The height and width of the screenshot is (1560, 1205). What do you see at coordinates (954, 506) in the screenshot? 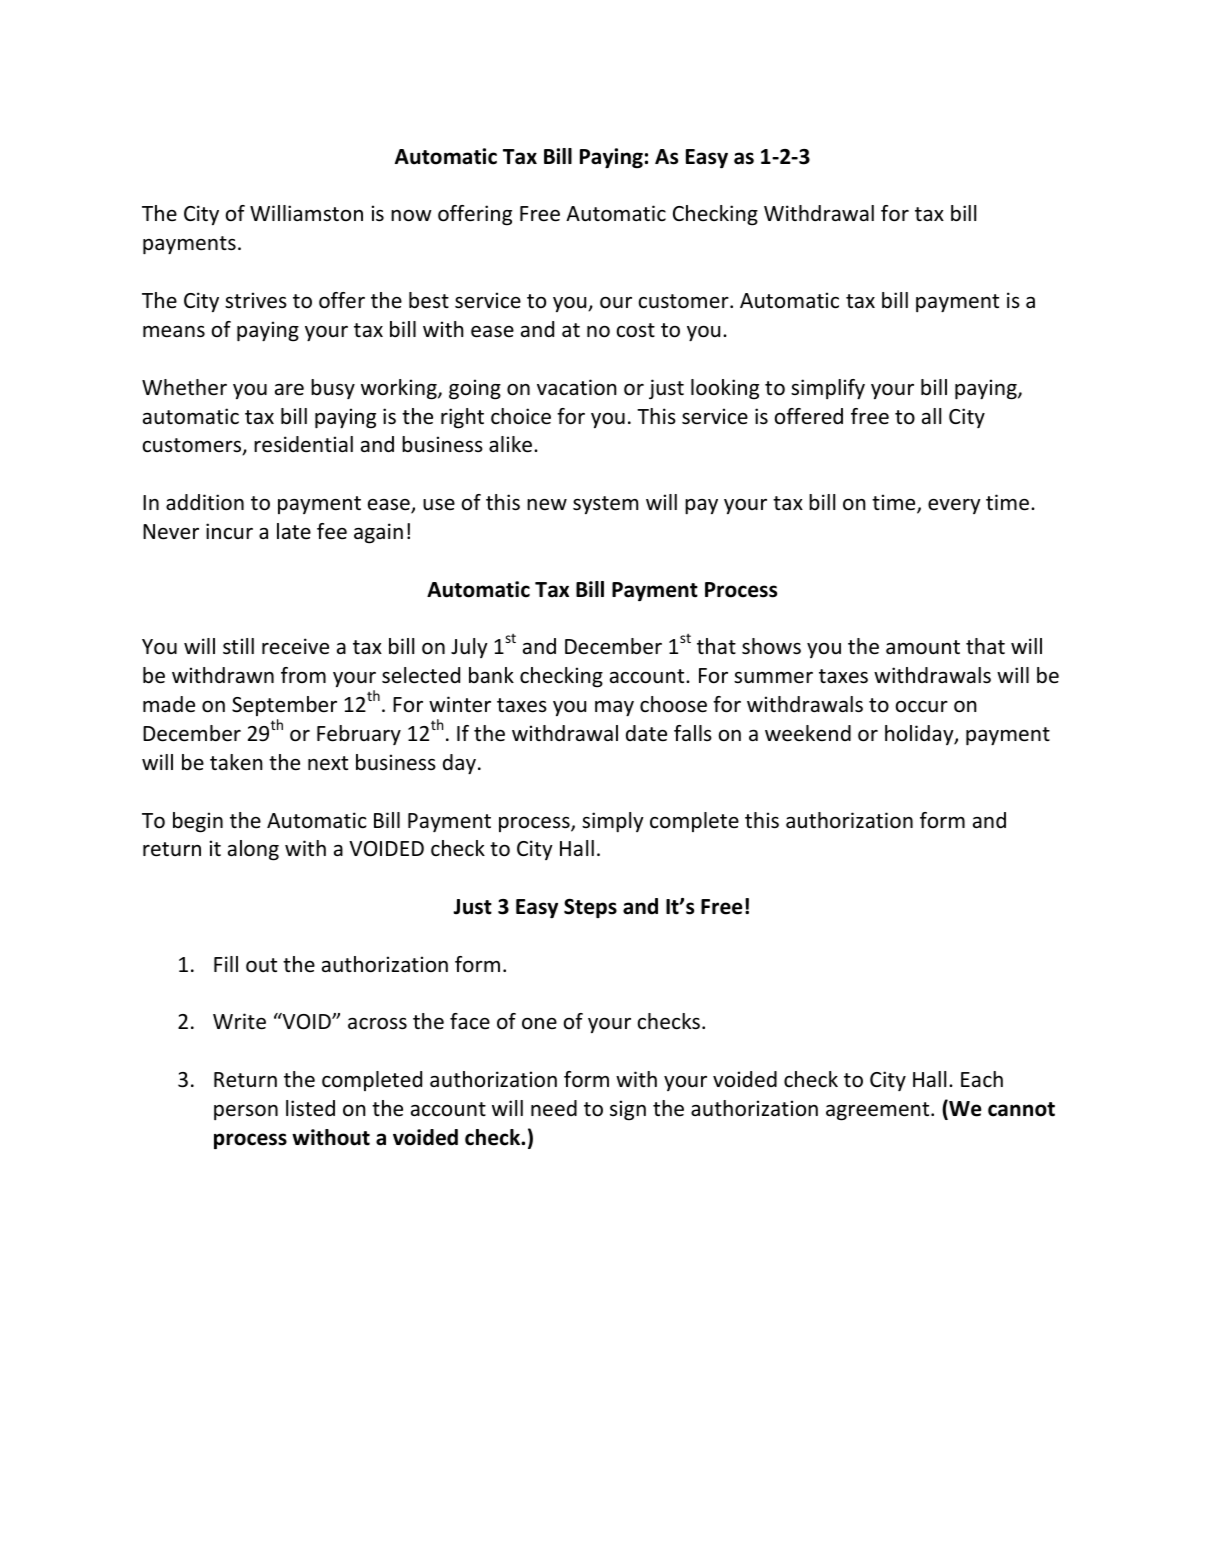
I see `every` at bounding box center [954, 506].
